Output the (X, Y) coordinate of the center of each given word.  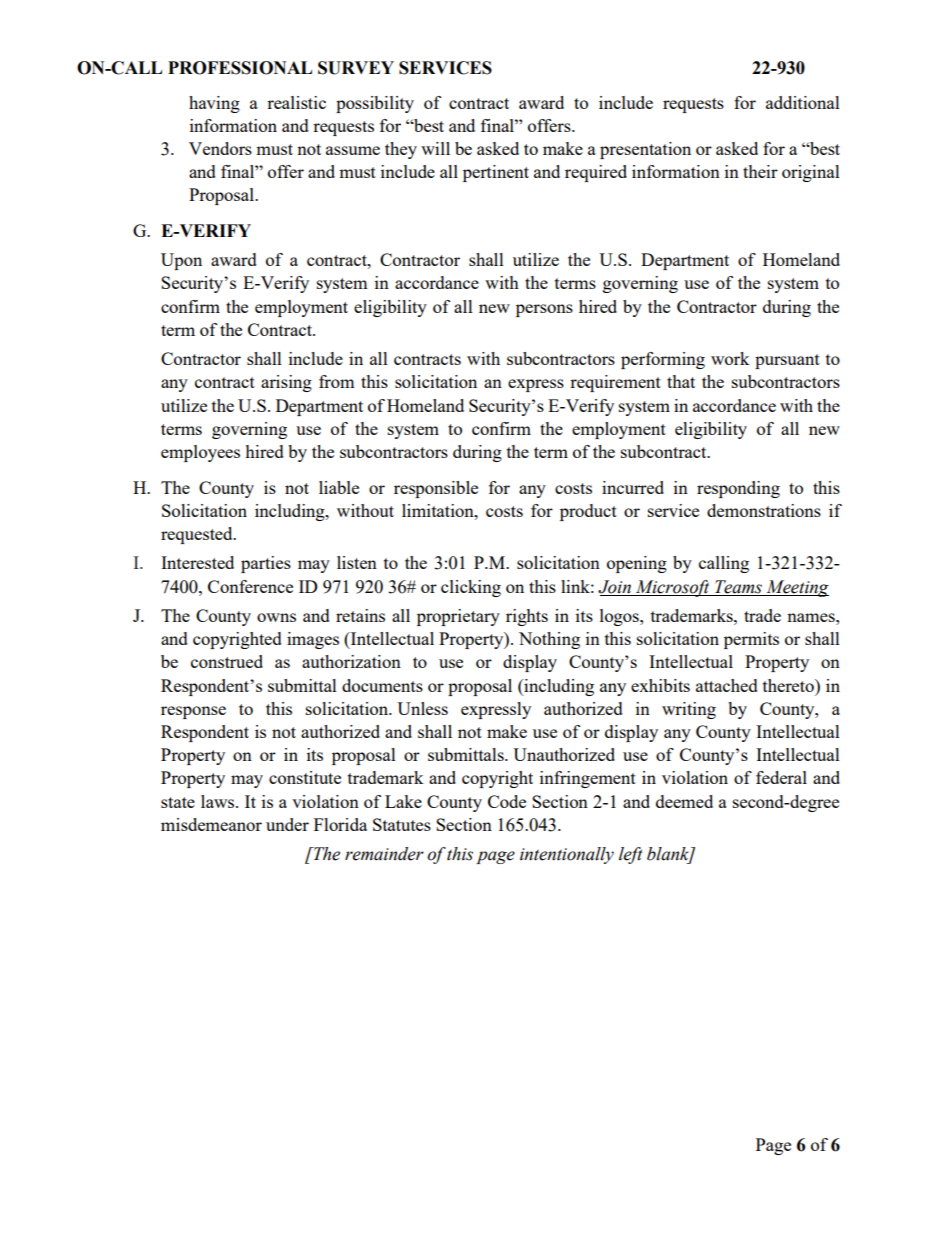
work (730, 358)
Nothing (549, 640)
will (435, 148)
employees (200, 453)
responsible (436, 489)
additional (803, 102)
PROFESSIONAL (240, 68)
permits (751, 640)
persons (544, 310)
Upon (181, 261)
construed (227, 661)
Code (507, 801)
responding (738, 489)
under (287, 824)
